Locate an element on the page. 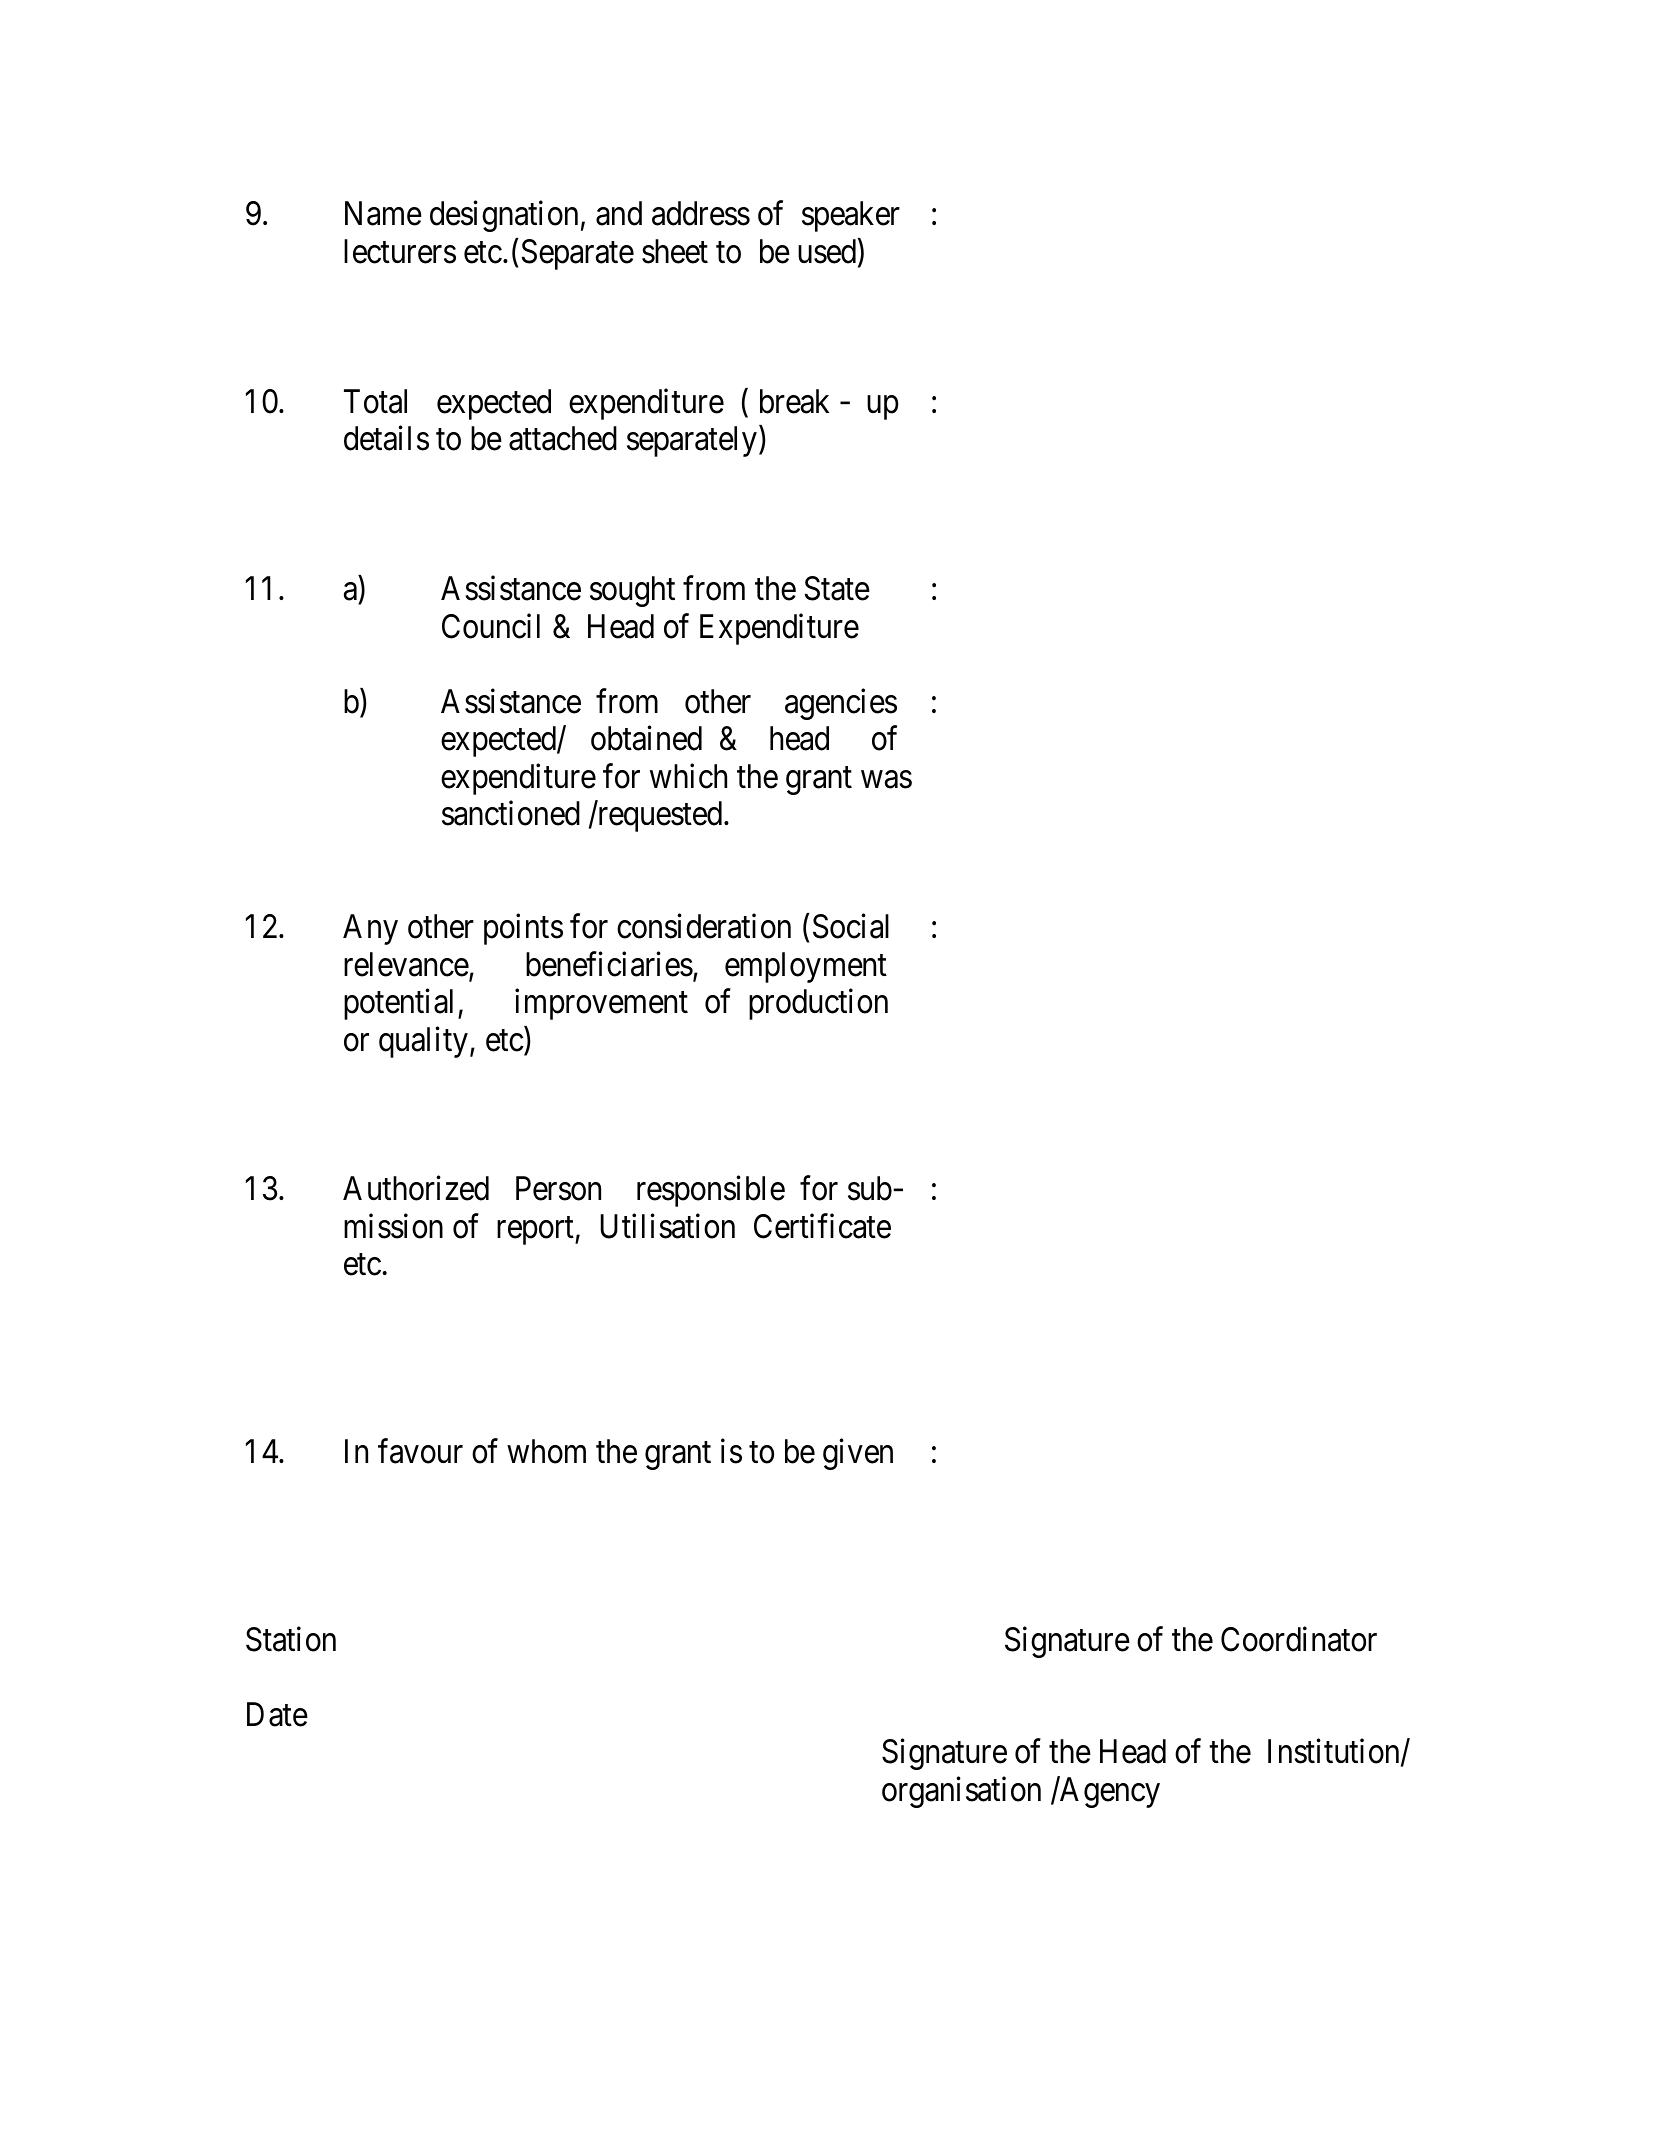  speaker is located at coordinates (851, 216).
